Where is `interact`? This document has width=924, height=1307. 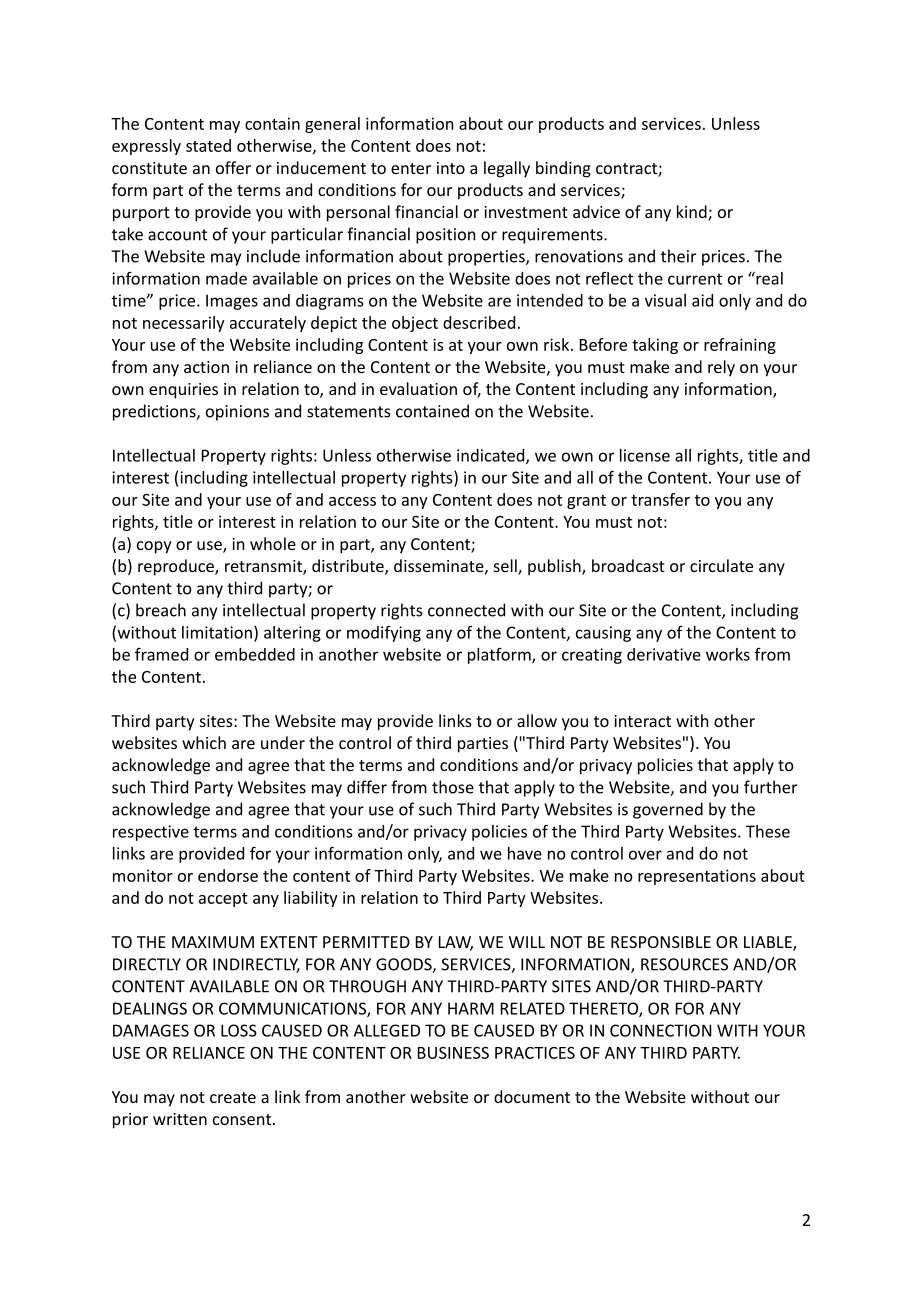 interact is located at coordinates (642, 721).
